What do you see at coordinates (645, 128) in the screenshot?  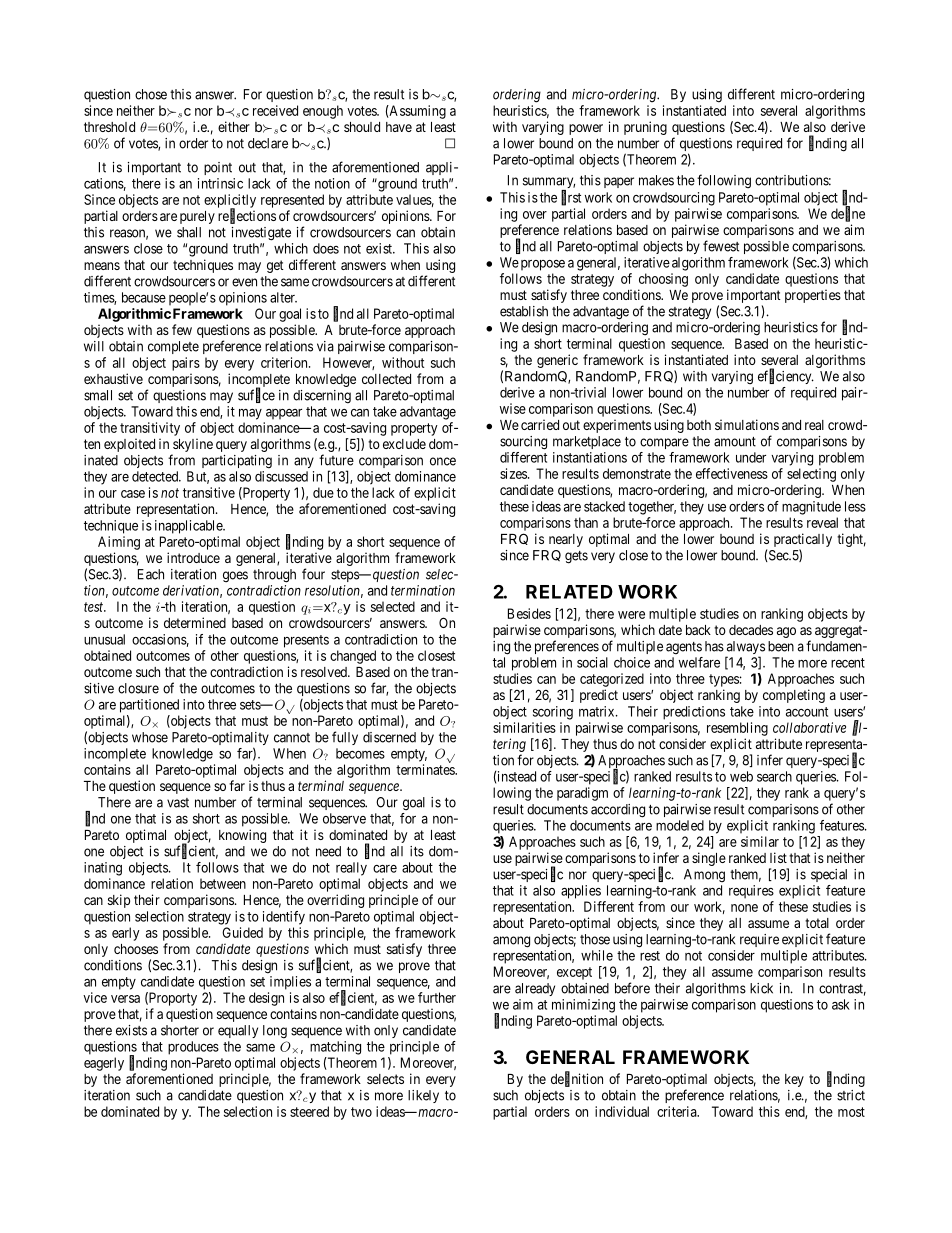 I see `pruning` at bounding box center [645, 128].
